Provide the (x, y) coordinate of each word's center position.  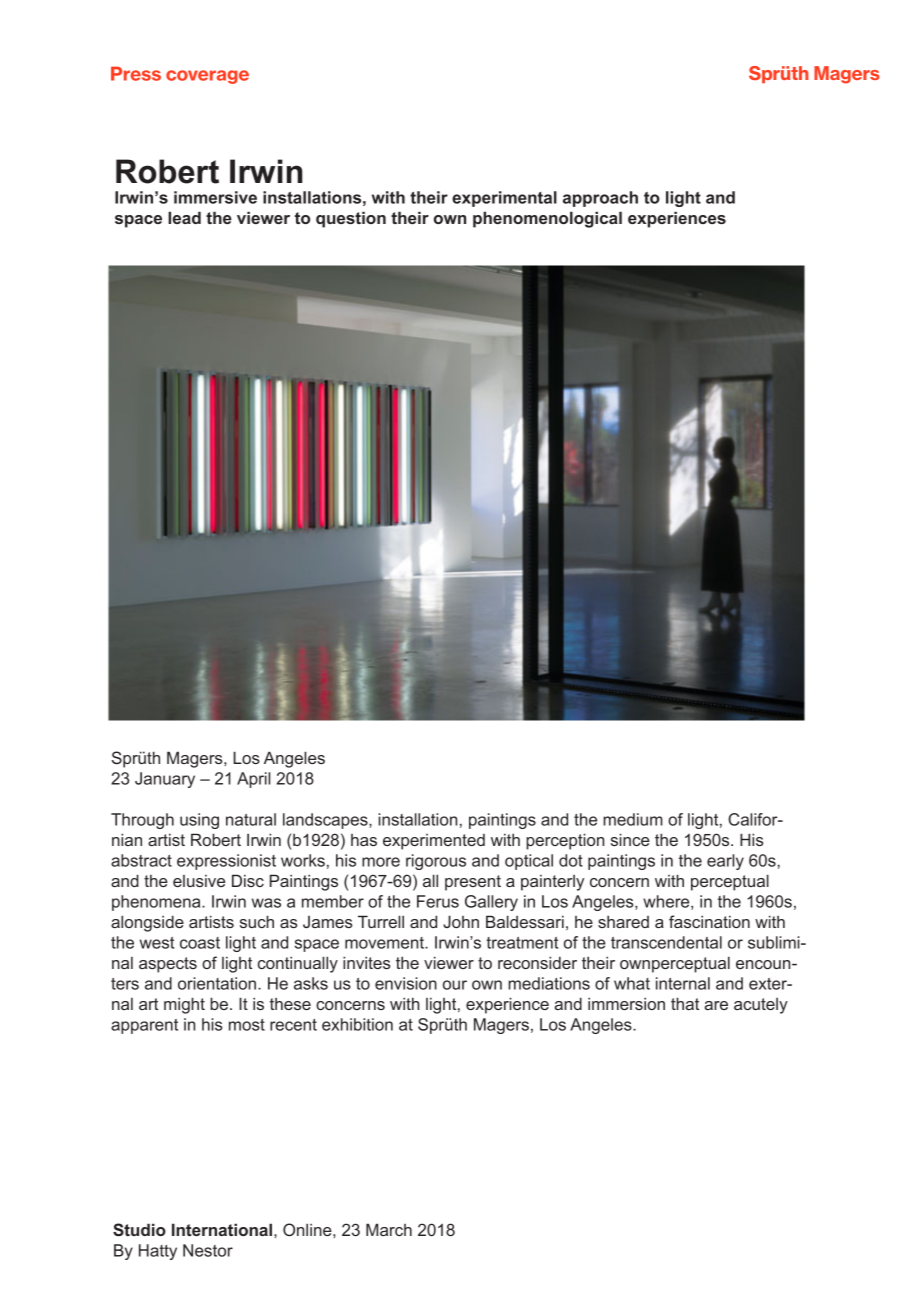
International (223, 1229)
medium (633, 819)
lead (184, 217)
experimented (434, 842)
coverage (207, 77)
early (725, 862)
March (389, 1229)
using (199, 821)
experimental (504, 199)
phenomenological (547, 219)
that (685, 1003)
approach (600, 199)
